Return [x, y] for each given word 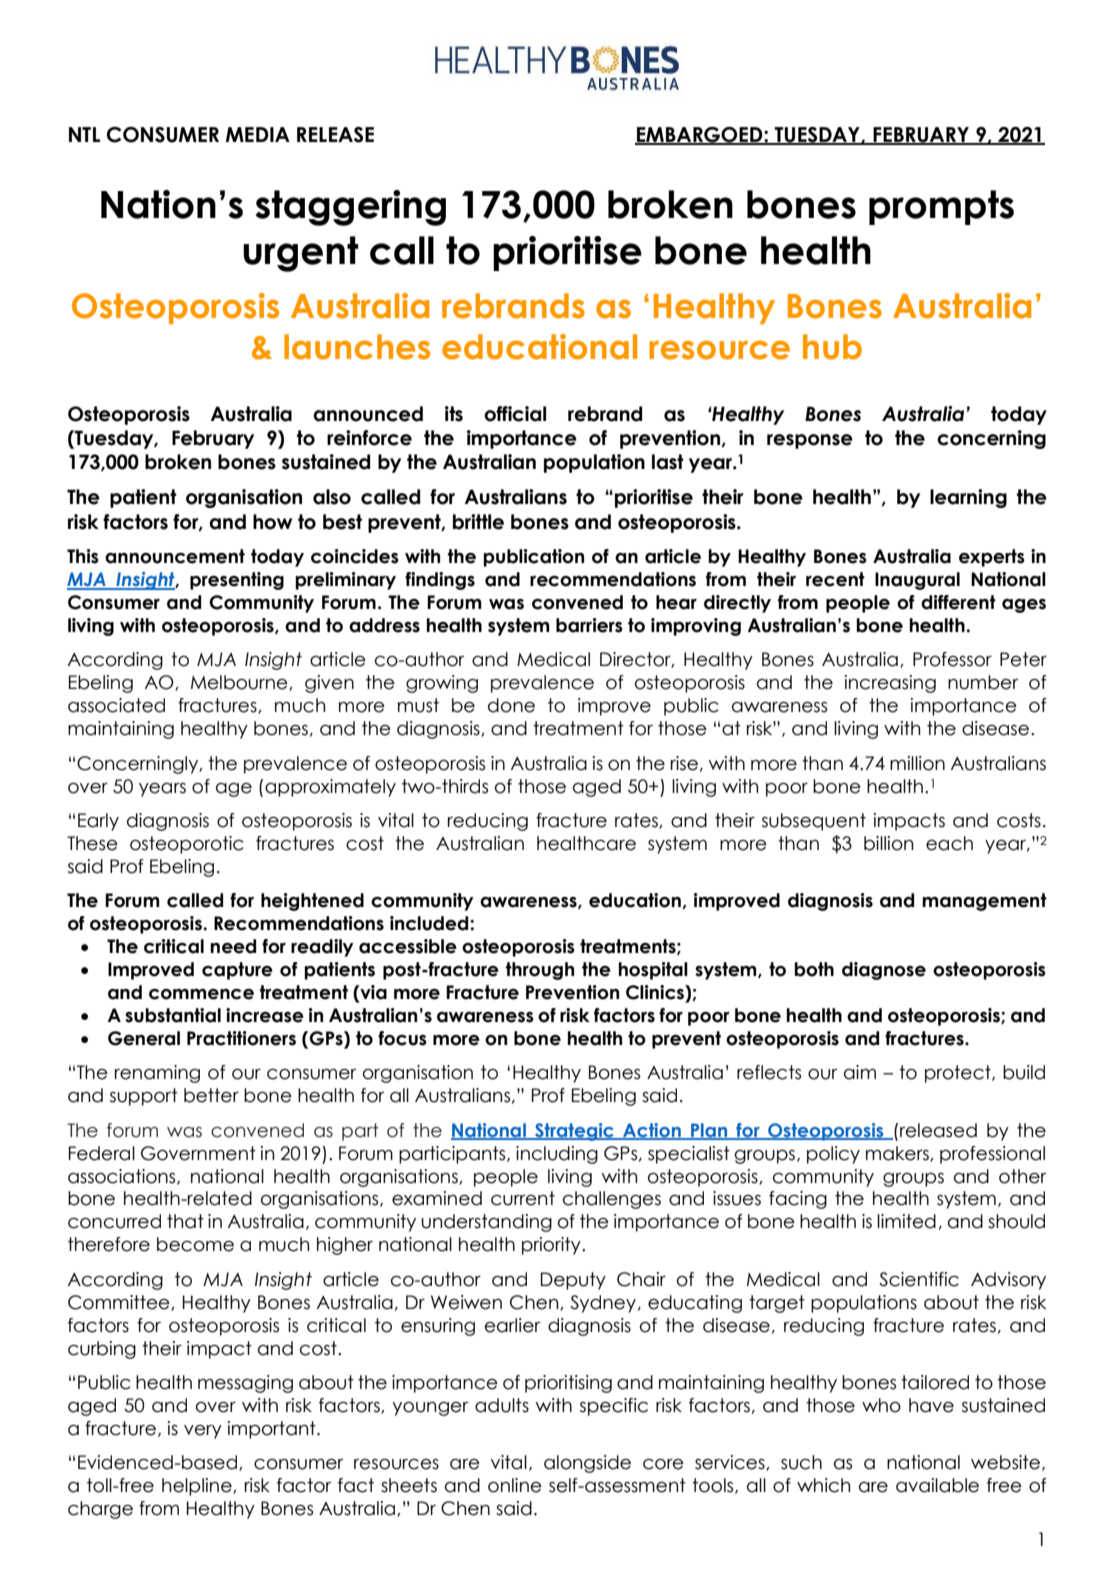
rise [684, 763]
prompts [941, 207]
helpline [198, 1487]
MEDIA [258, 134]
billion [888, 843]
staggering [351, 208]
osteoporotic [186, 845]
